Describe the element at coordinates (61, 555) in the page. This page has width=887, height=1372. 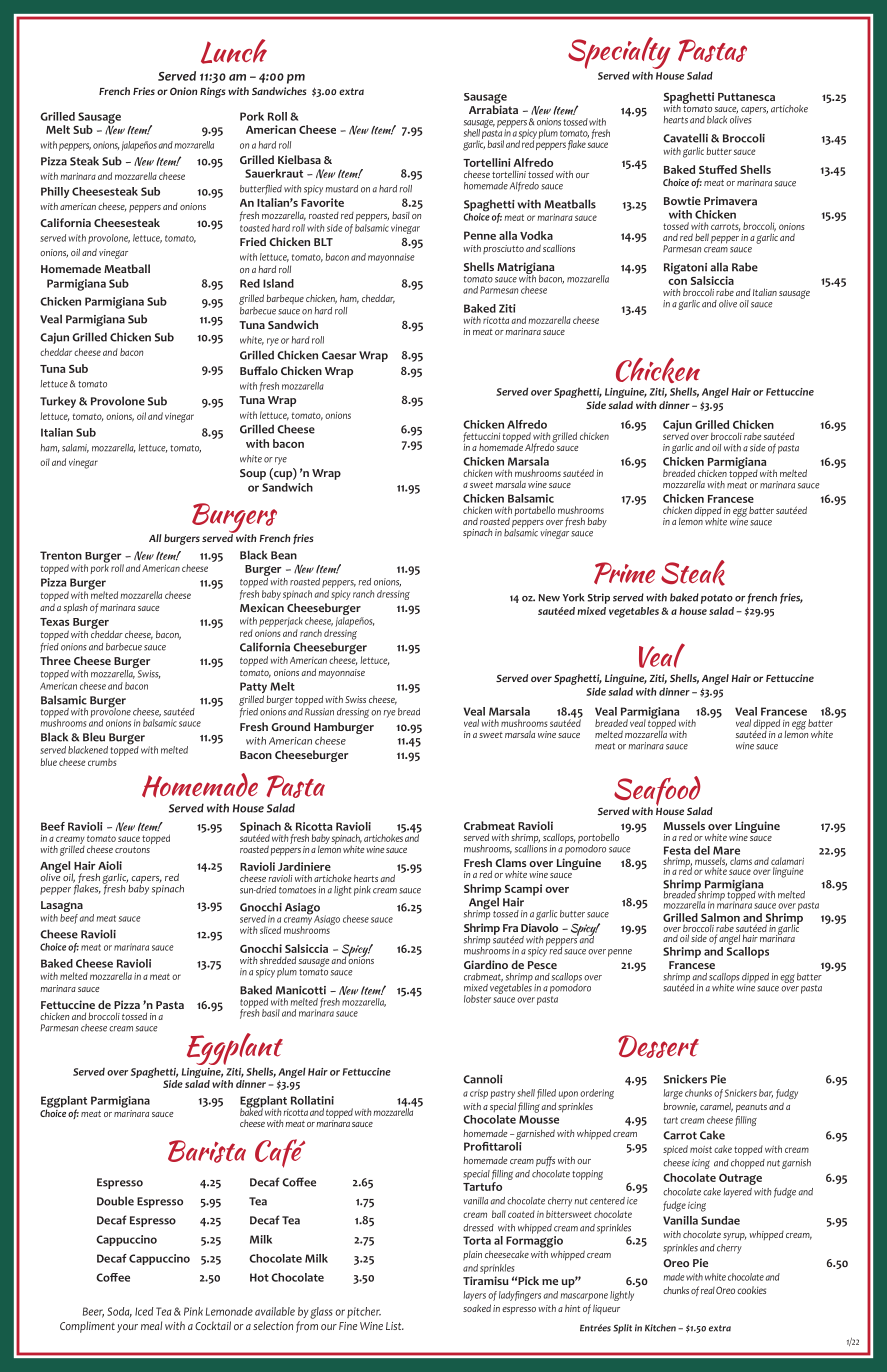
I see `Trenton` at that location.
